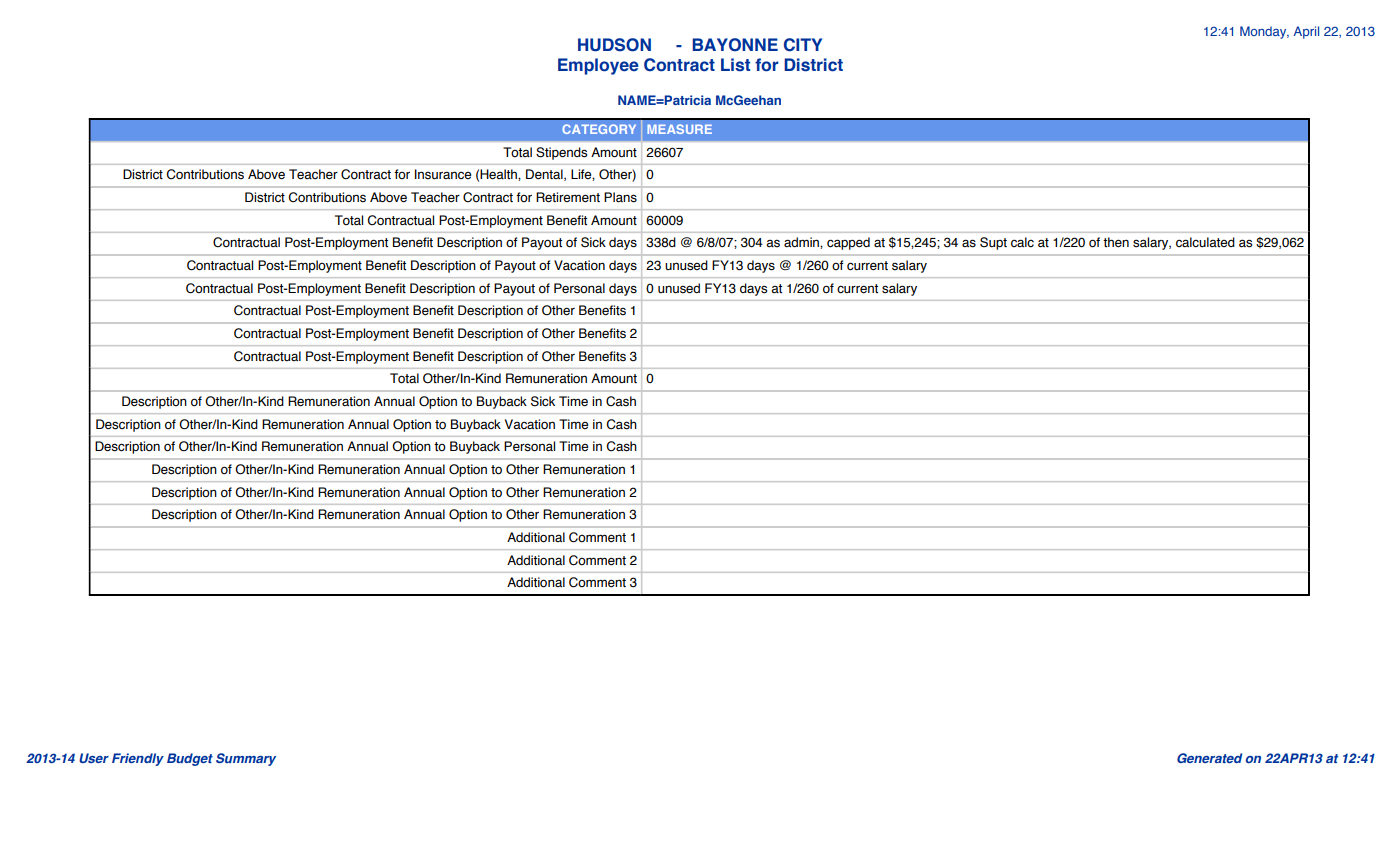 This image has width=1400, height=850. Describe the element at coordinates (598, 66) in the image. I see `Employee` at that location.
